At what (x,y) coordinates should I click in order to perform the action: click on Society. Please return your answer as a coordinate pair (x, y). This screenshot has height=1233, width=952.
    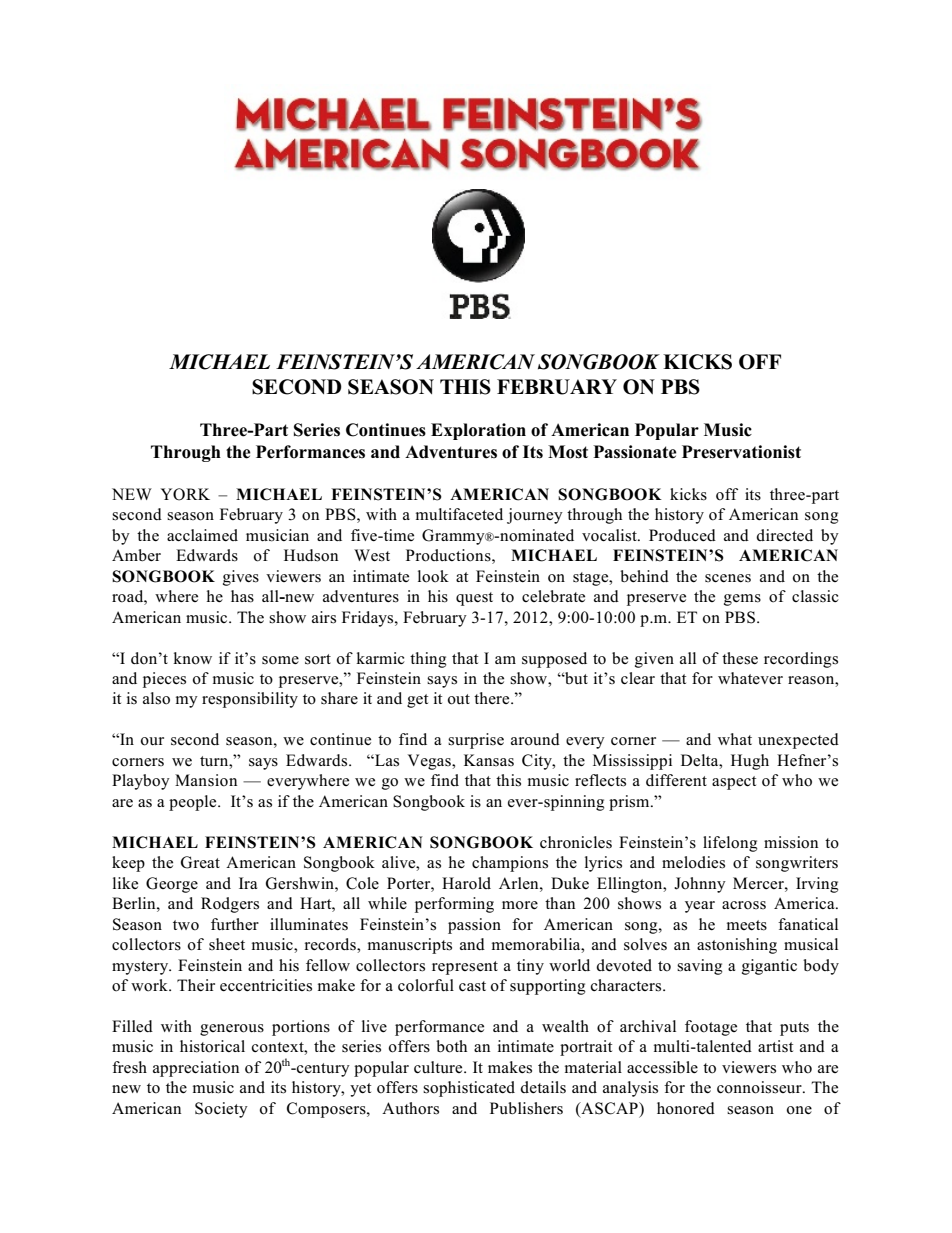
    Looking at the image, I should click on (221, 1110).
